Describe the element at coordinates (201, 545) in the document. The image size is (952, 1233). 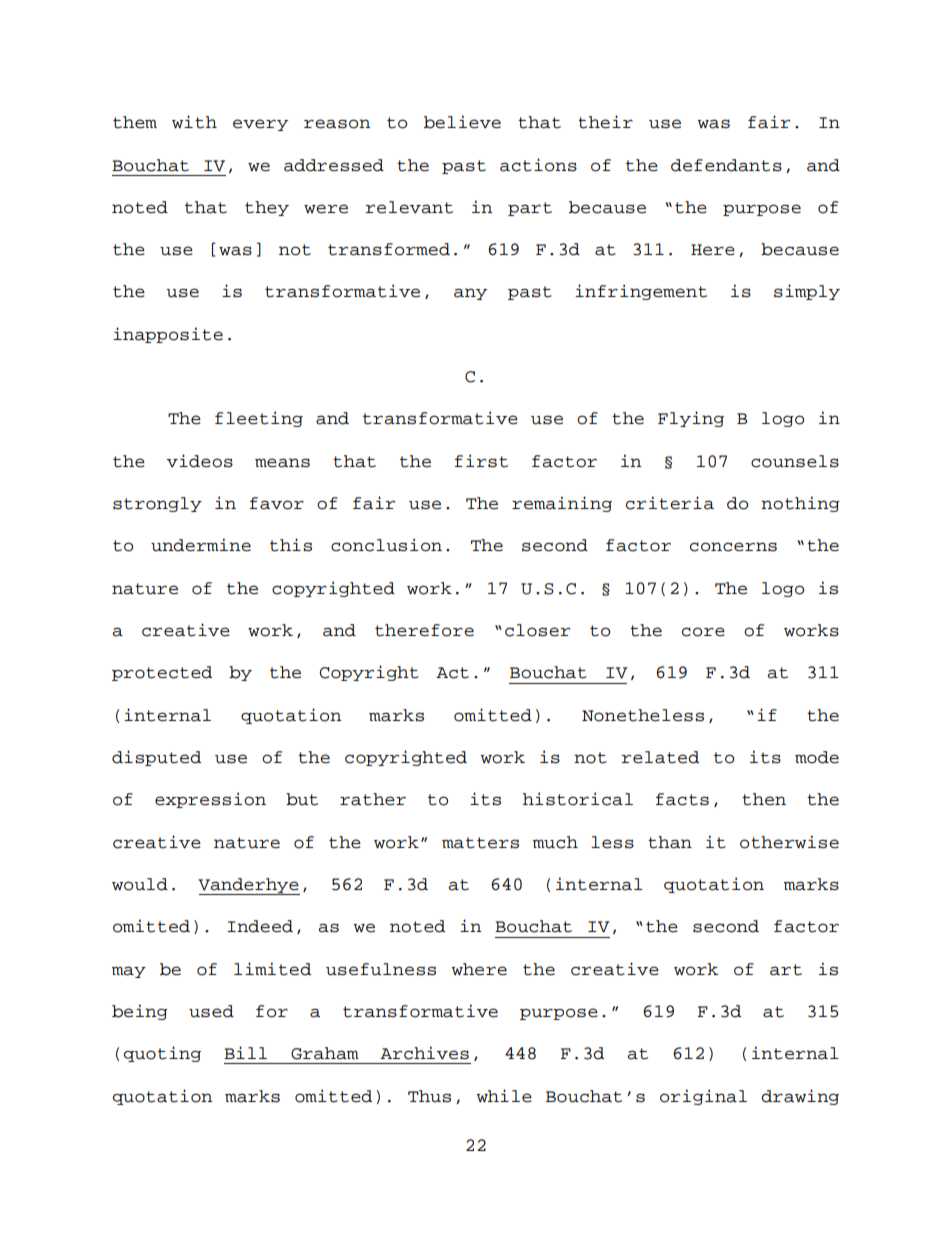
I see `undermine` at that location.
